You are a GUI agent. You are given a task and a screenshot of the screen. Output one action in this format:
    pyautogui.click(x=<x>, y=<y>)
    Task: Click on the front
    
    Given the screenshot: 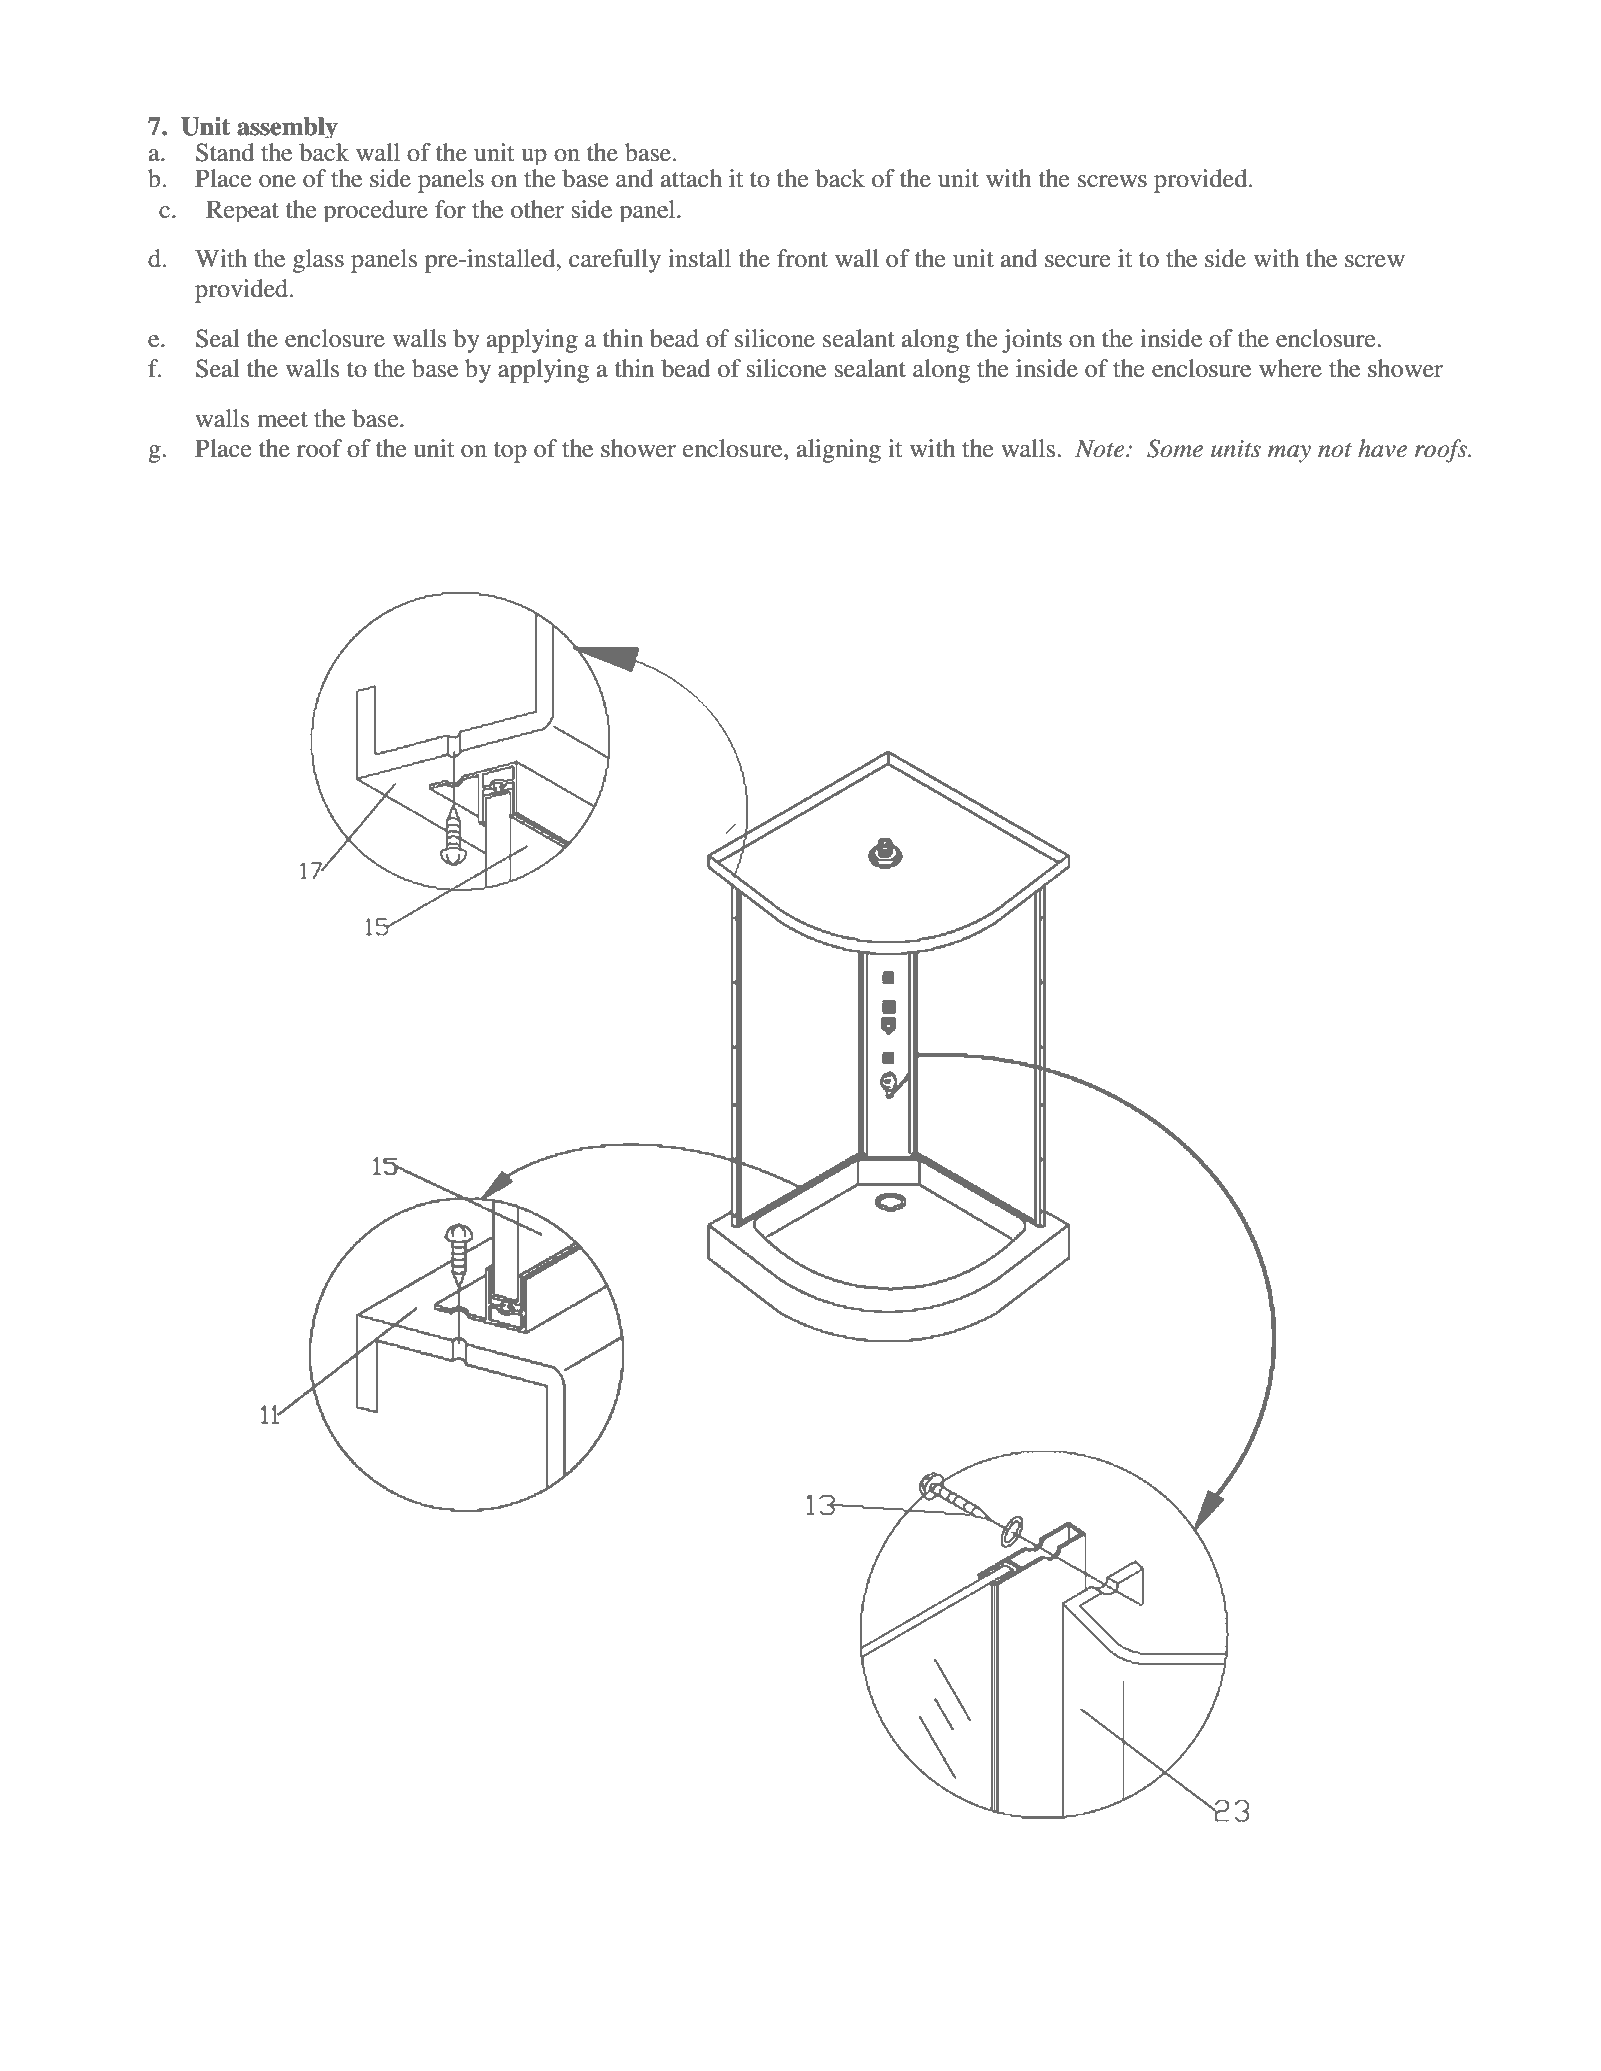 What is the action you would take?
    pyautogui.click(x=802, y=258)
